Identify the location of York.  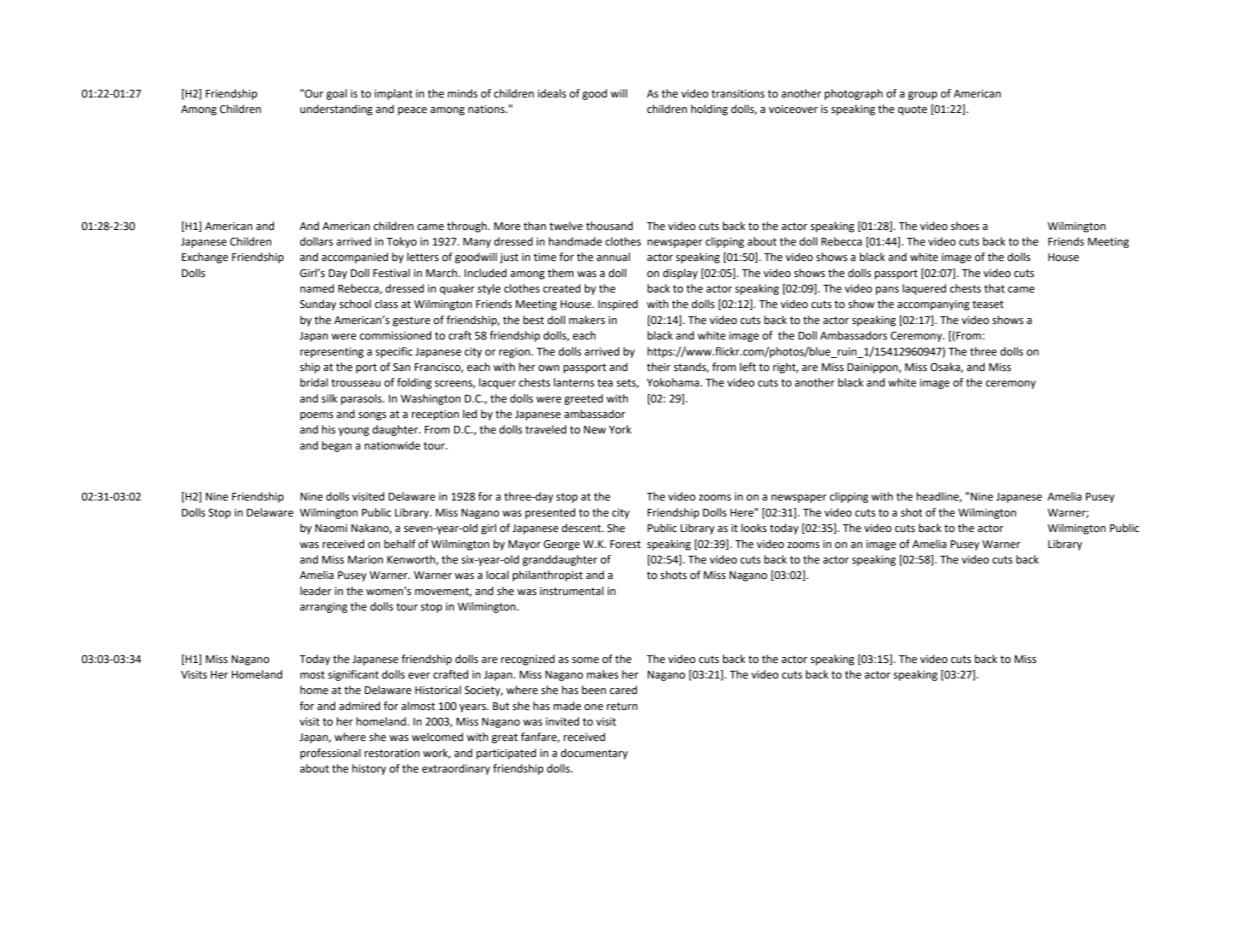
(620, 429).
